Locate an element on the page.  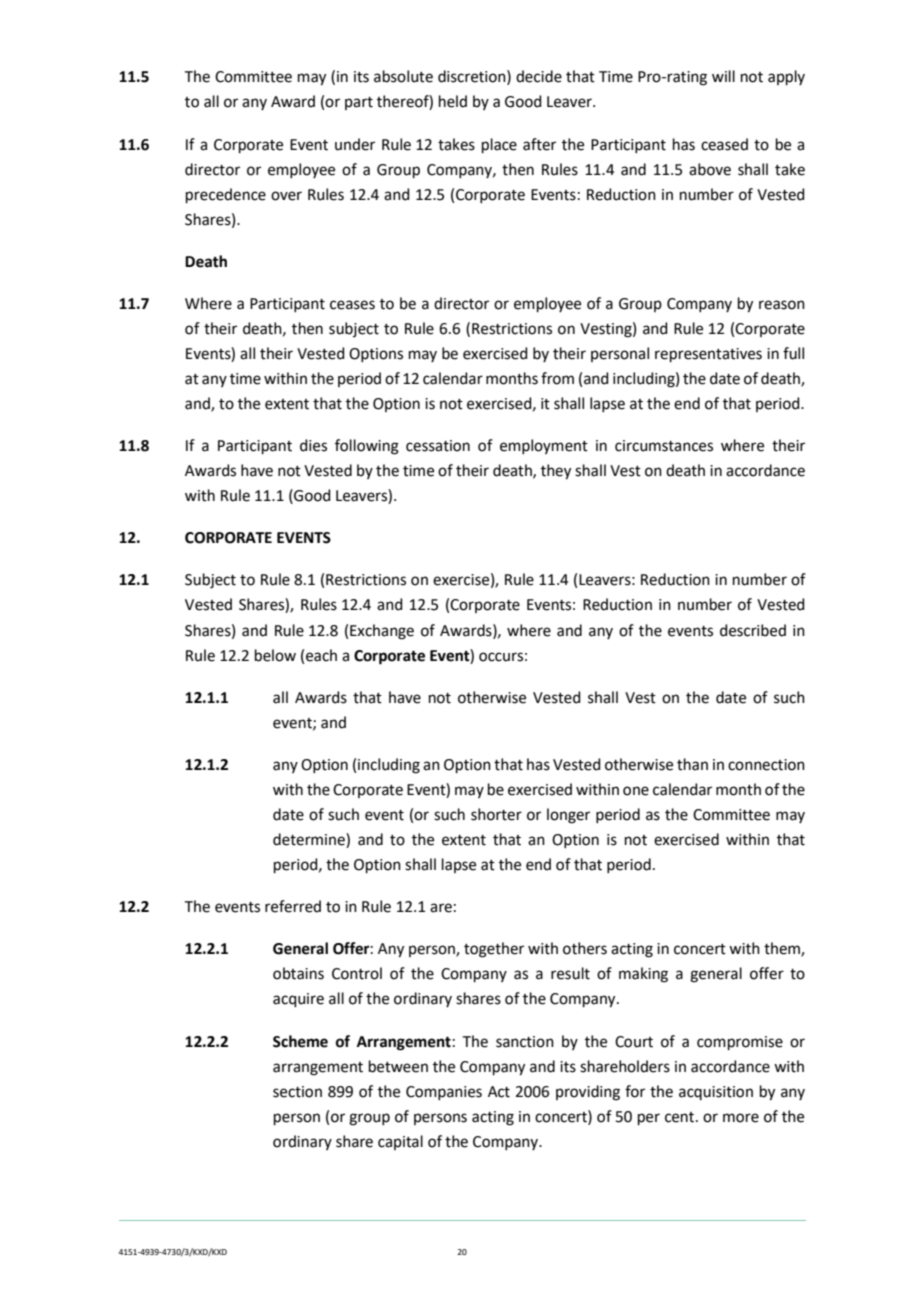
under is located at coordinates (355, 144).
